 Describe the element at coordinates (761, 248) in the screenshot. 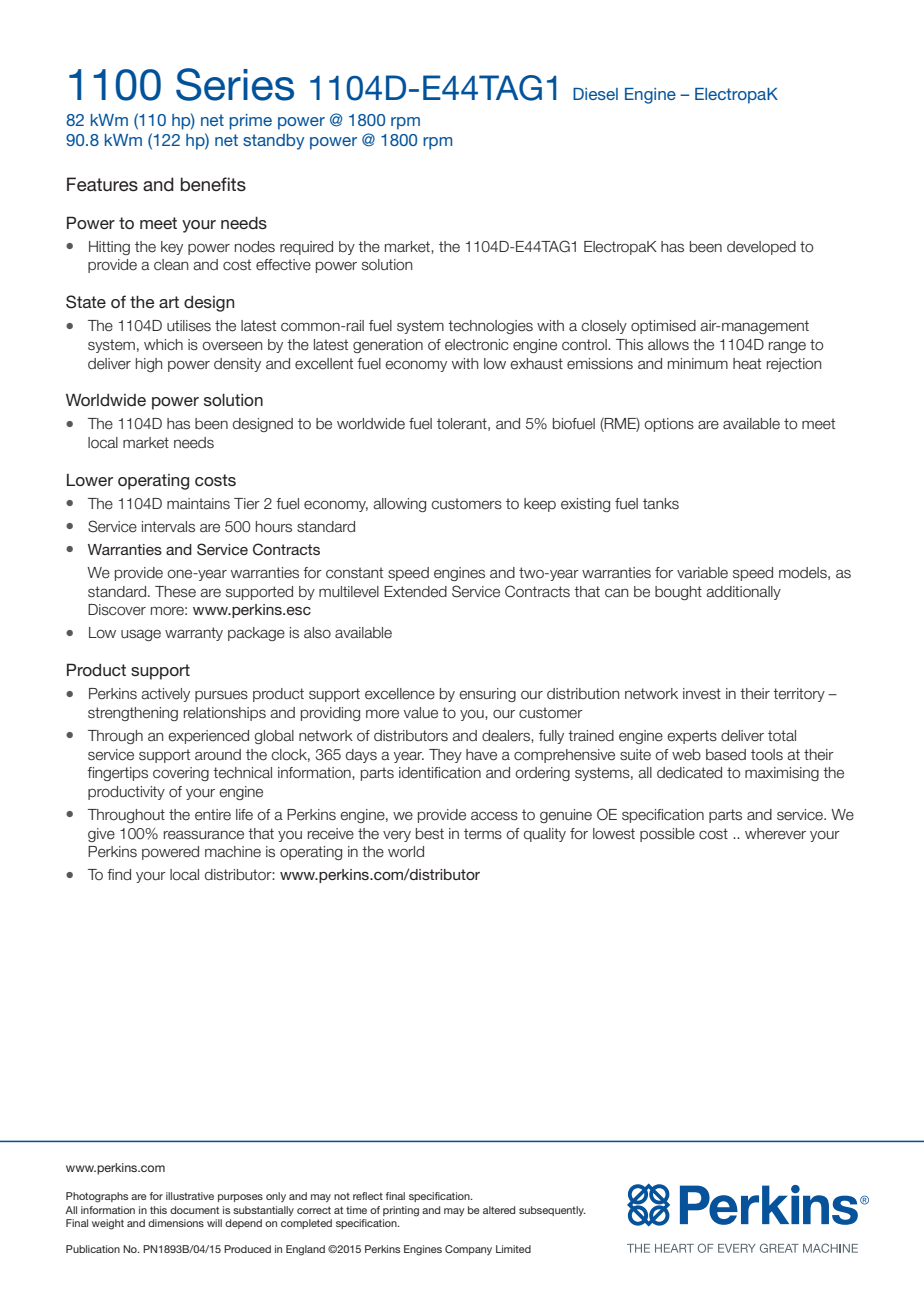

I see `developed` at that location.
